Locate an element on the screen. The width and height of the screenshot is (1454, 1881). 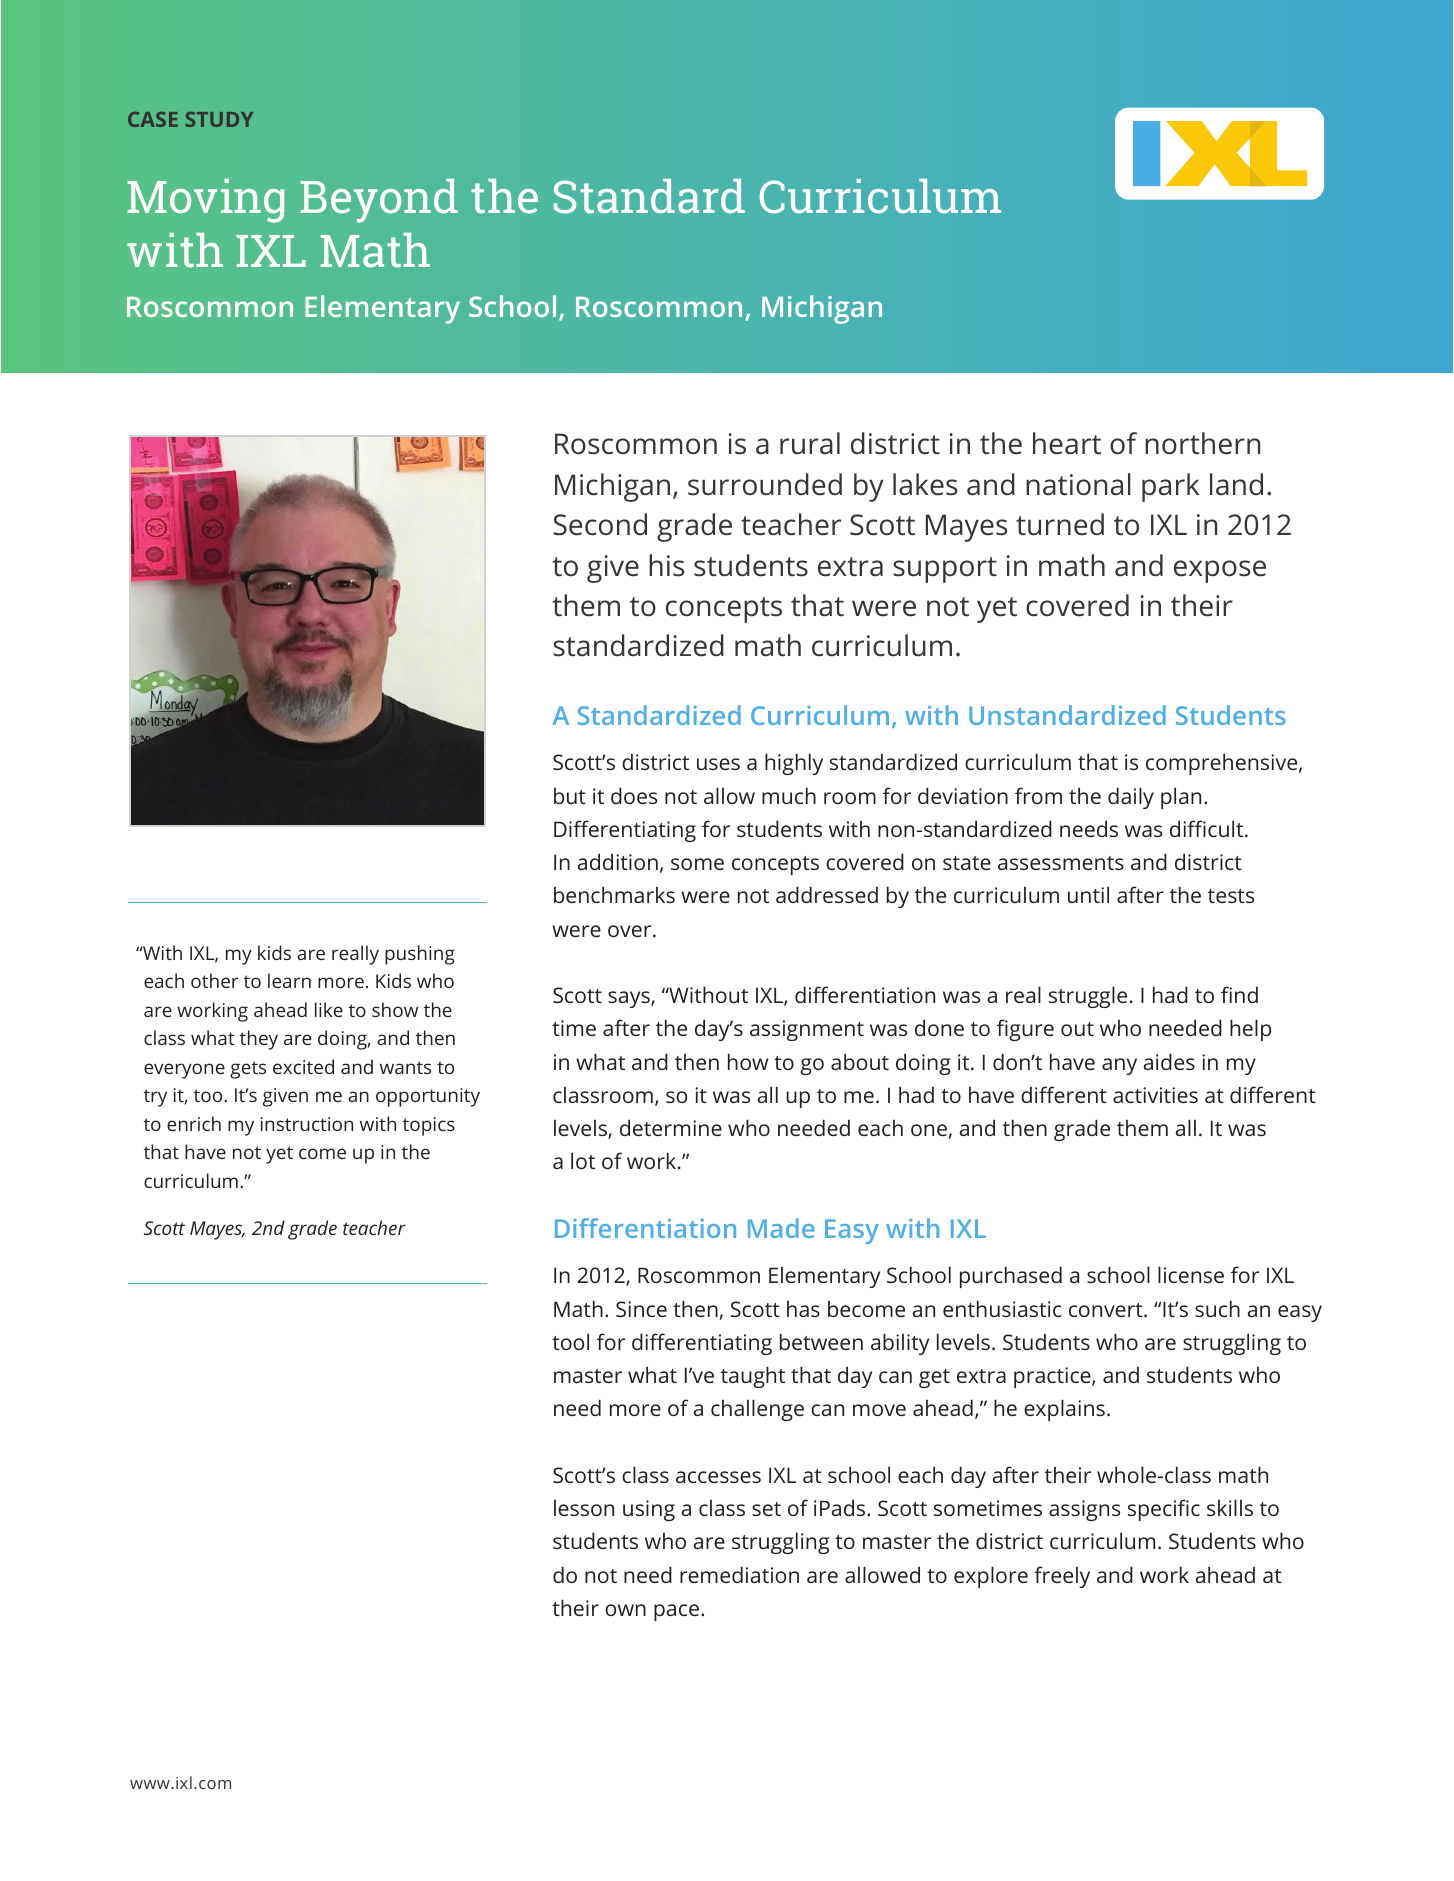
activities is located at coordinates (1155, 1095).
